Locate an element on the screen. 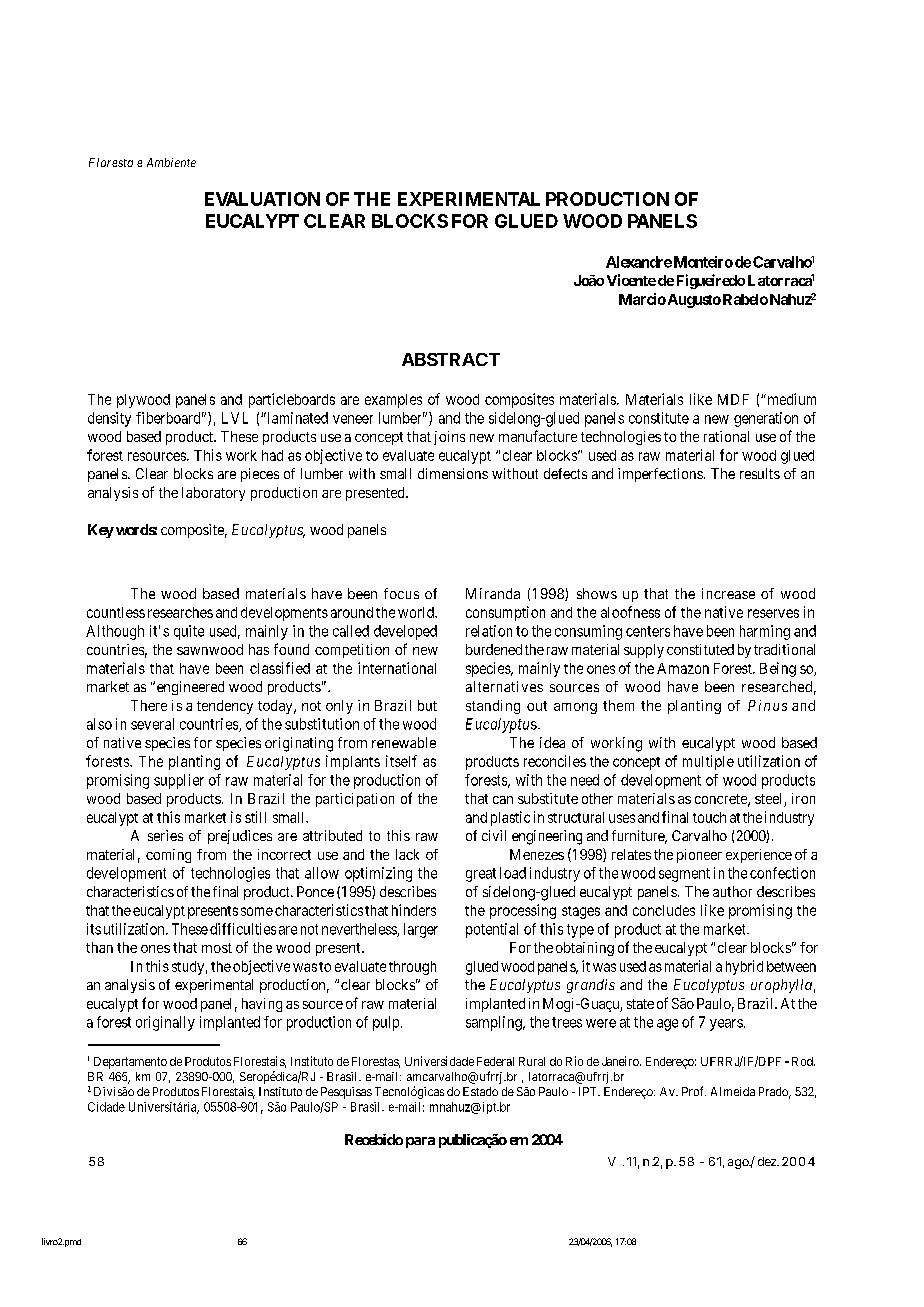  Almeida is located at coordinates (733, 1091).
